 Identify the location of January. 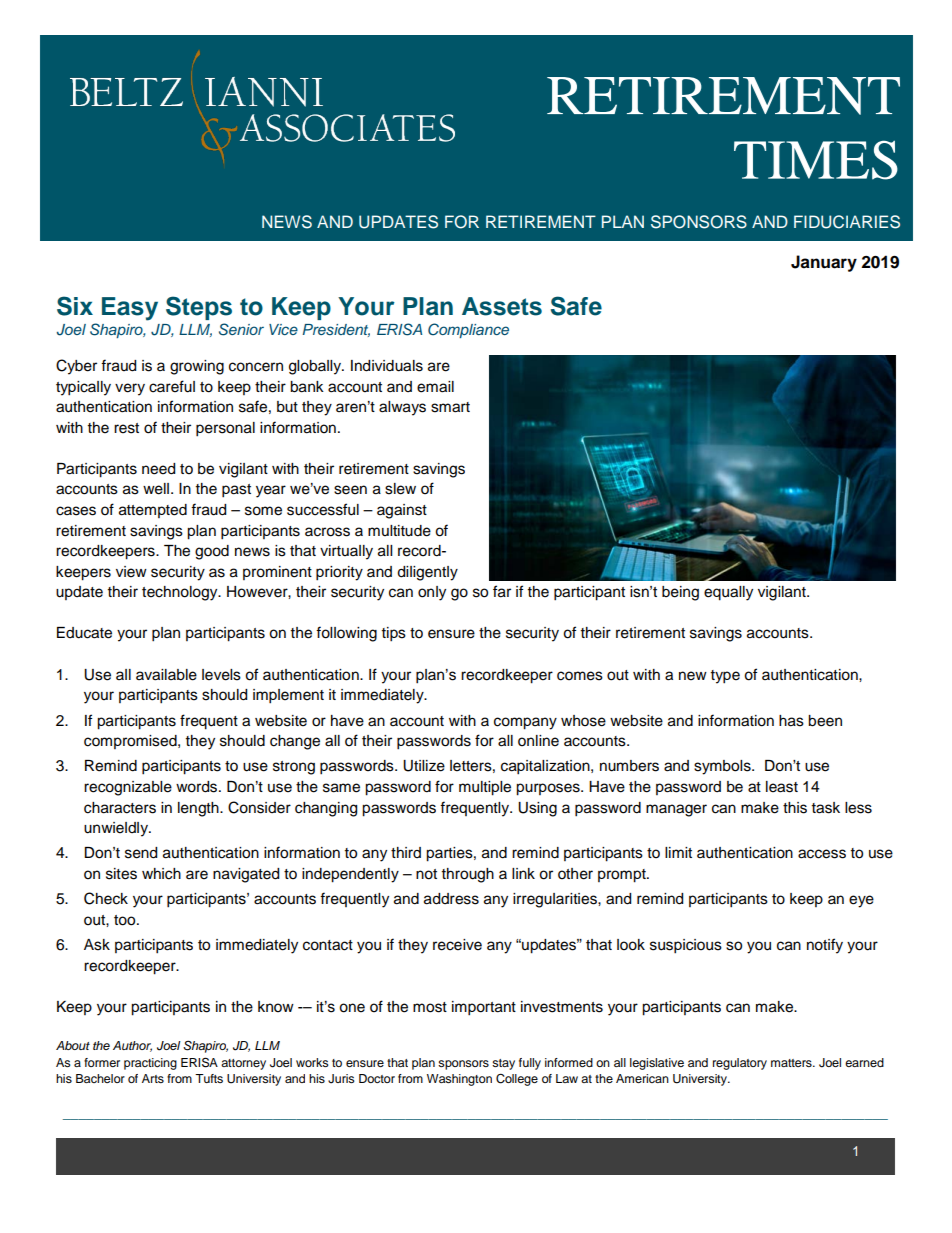
(824, 263).
